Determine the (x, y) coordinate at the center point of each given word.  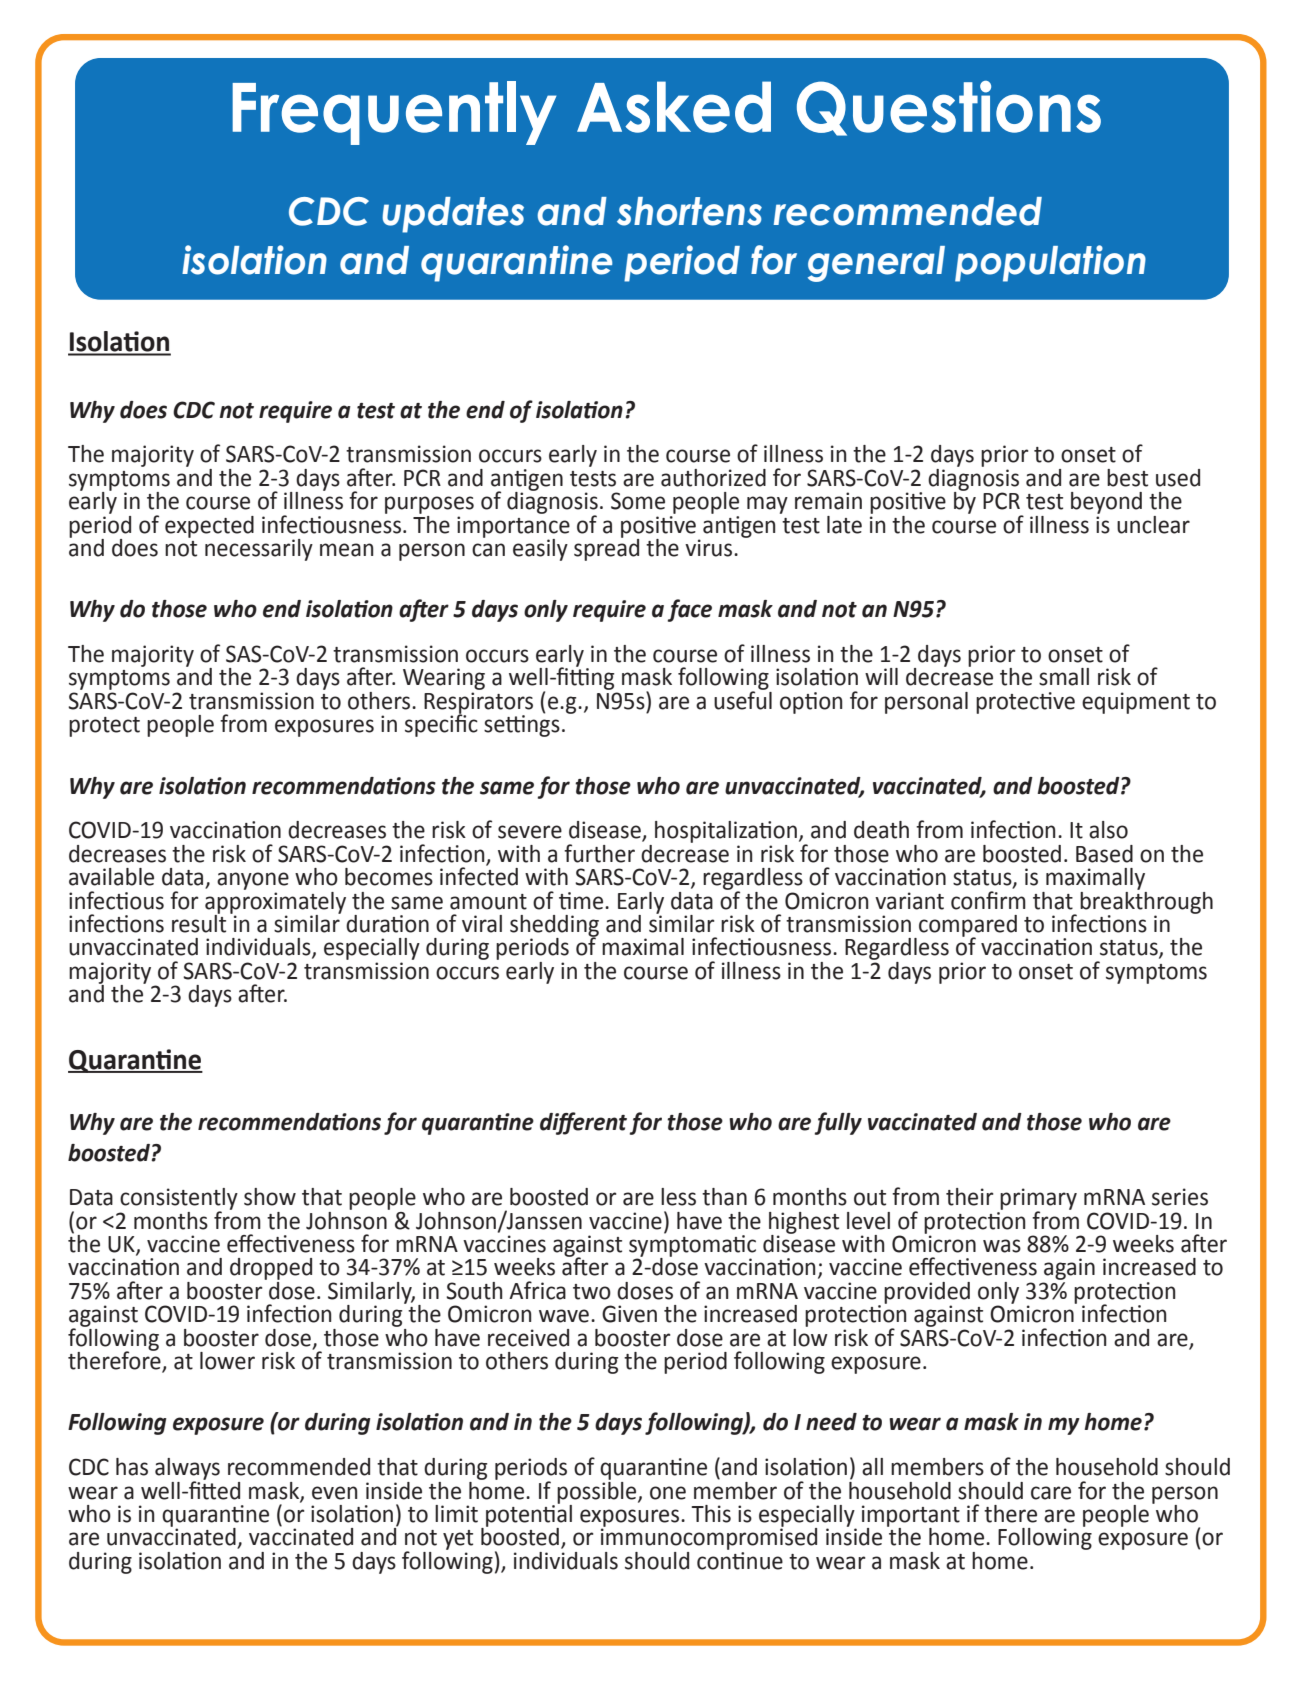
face (690, 610)
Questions (949, 108)
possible (598, 1492)
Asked (674, 107)
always (187, 1470)
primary (1038, 1200)
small (1064, 677)
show (270, 1197)
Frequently (394, 113)
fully (838, 1123)
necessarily (259, 550)
